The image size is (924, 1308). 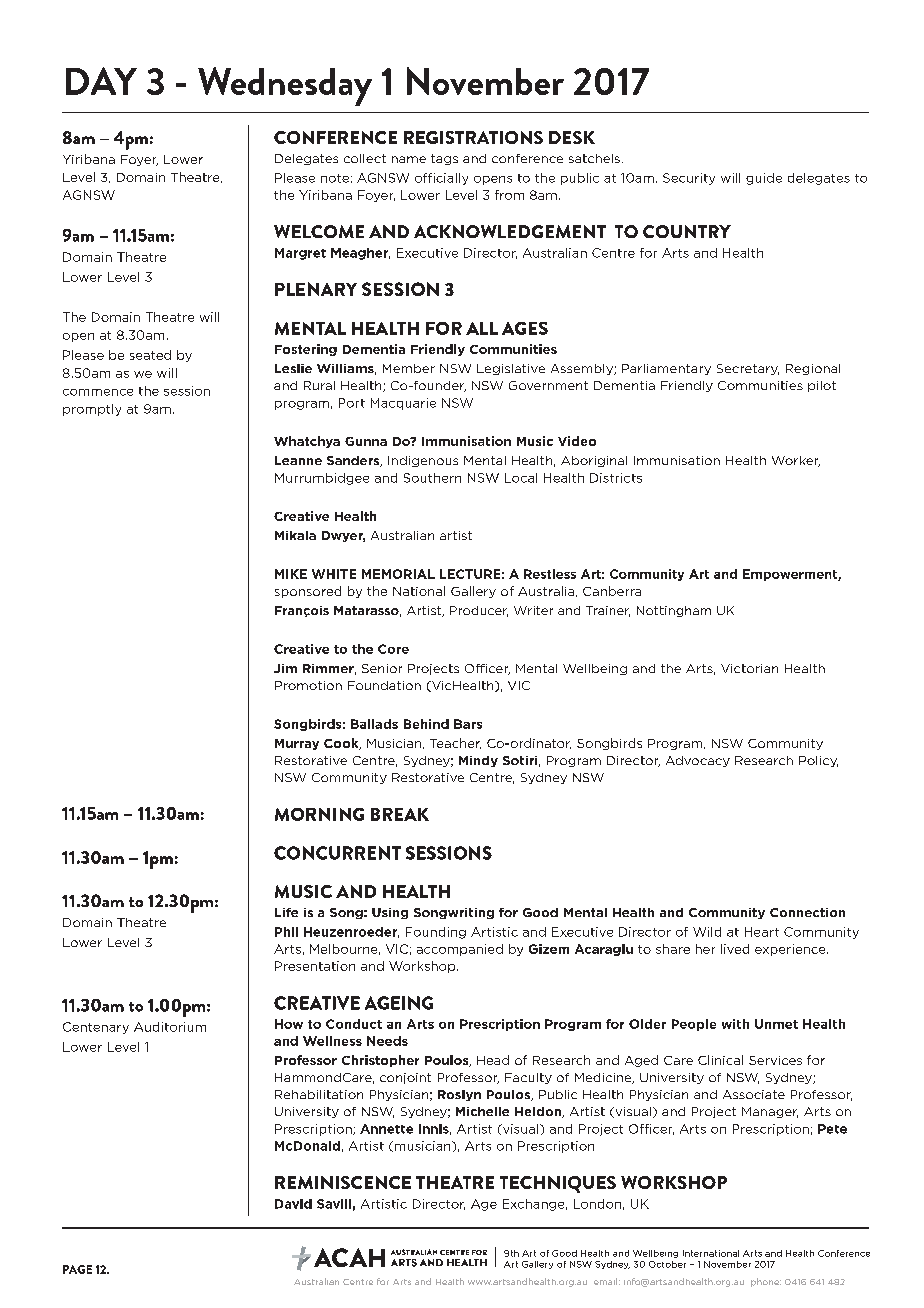 I want to click on Worker, so click(x=796, y=461).
